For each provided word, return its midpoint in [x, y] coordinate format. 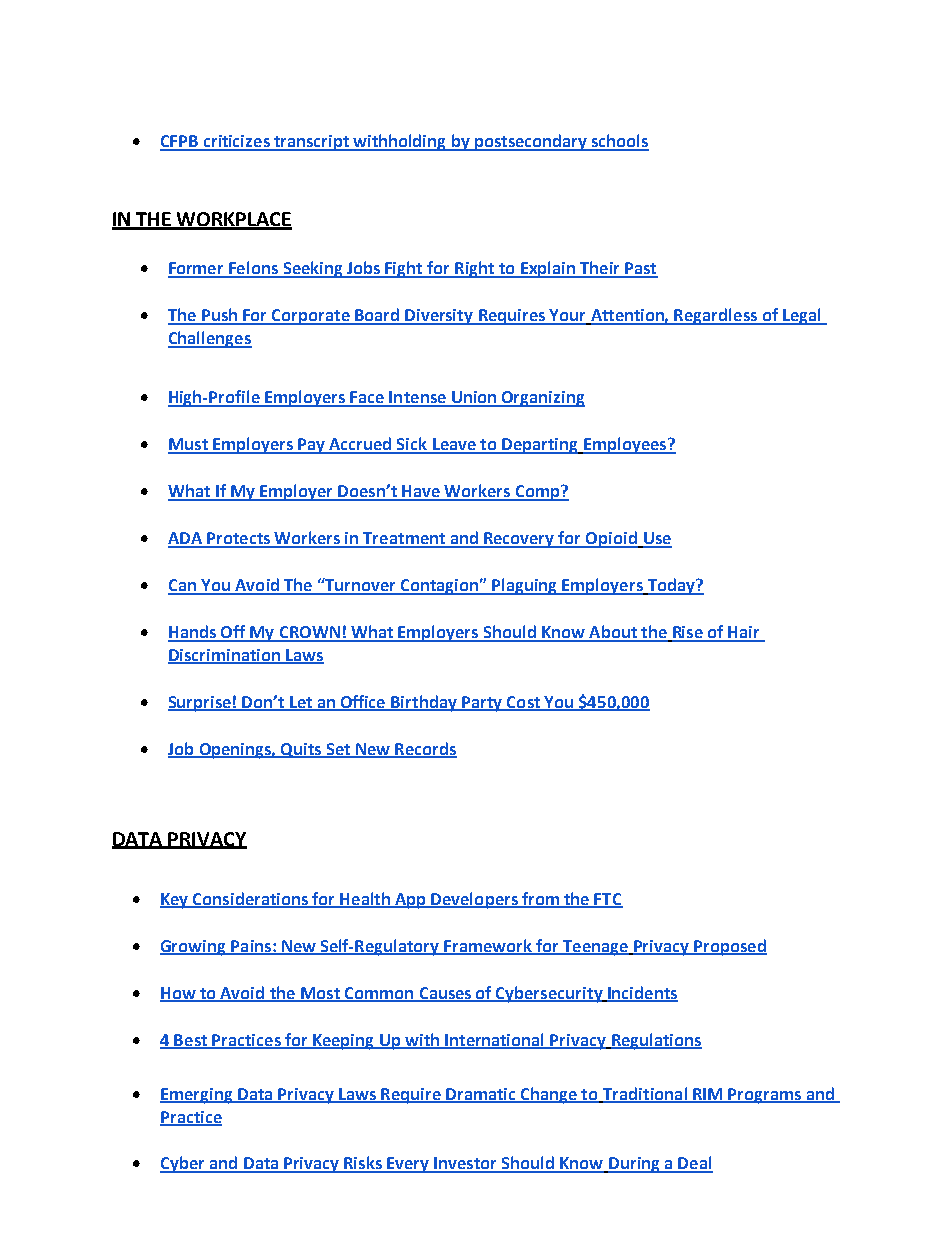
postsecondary [530, 142]
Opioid [611, 539]
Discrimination [225, 656]
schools [619, 142]
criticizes [236, 142]
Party [482, 704]
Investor [466, 1164]
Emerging [197, 1096]
